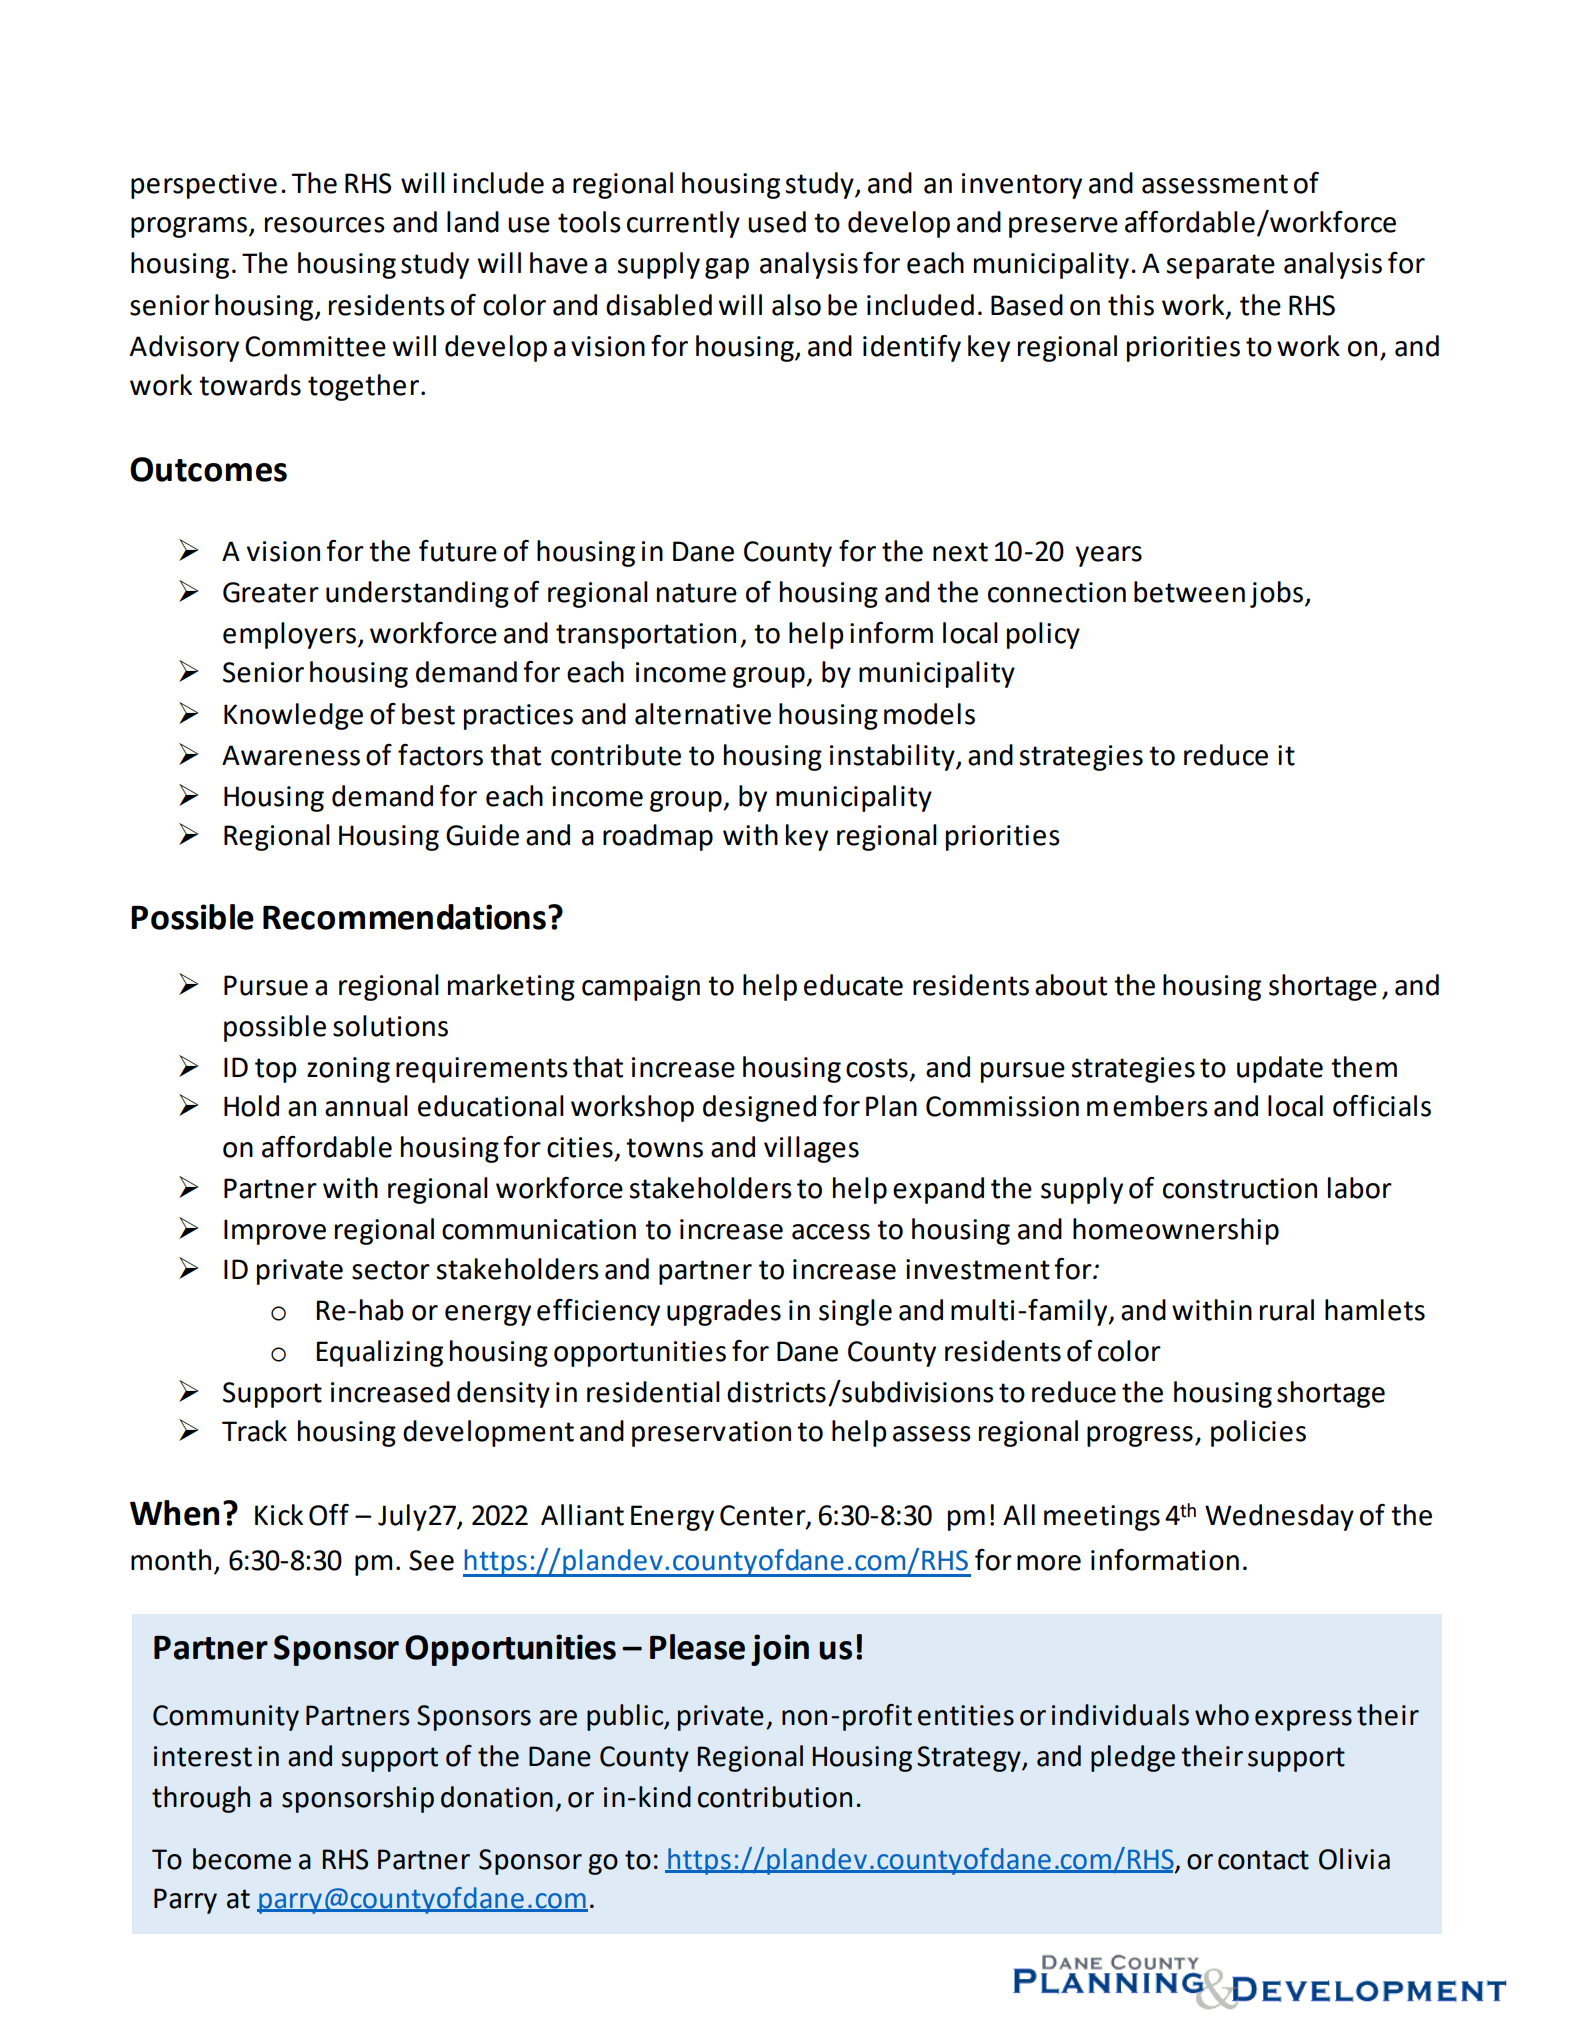 Image resolution: width=1571 pixels, height=2033 pixels. I want to click on sector, so click(391, 1270).
